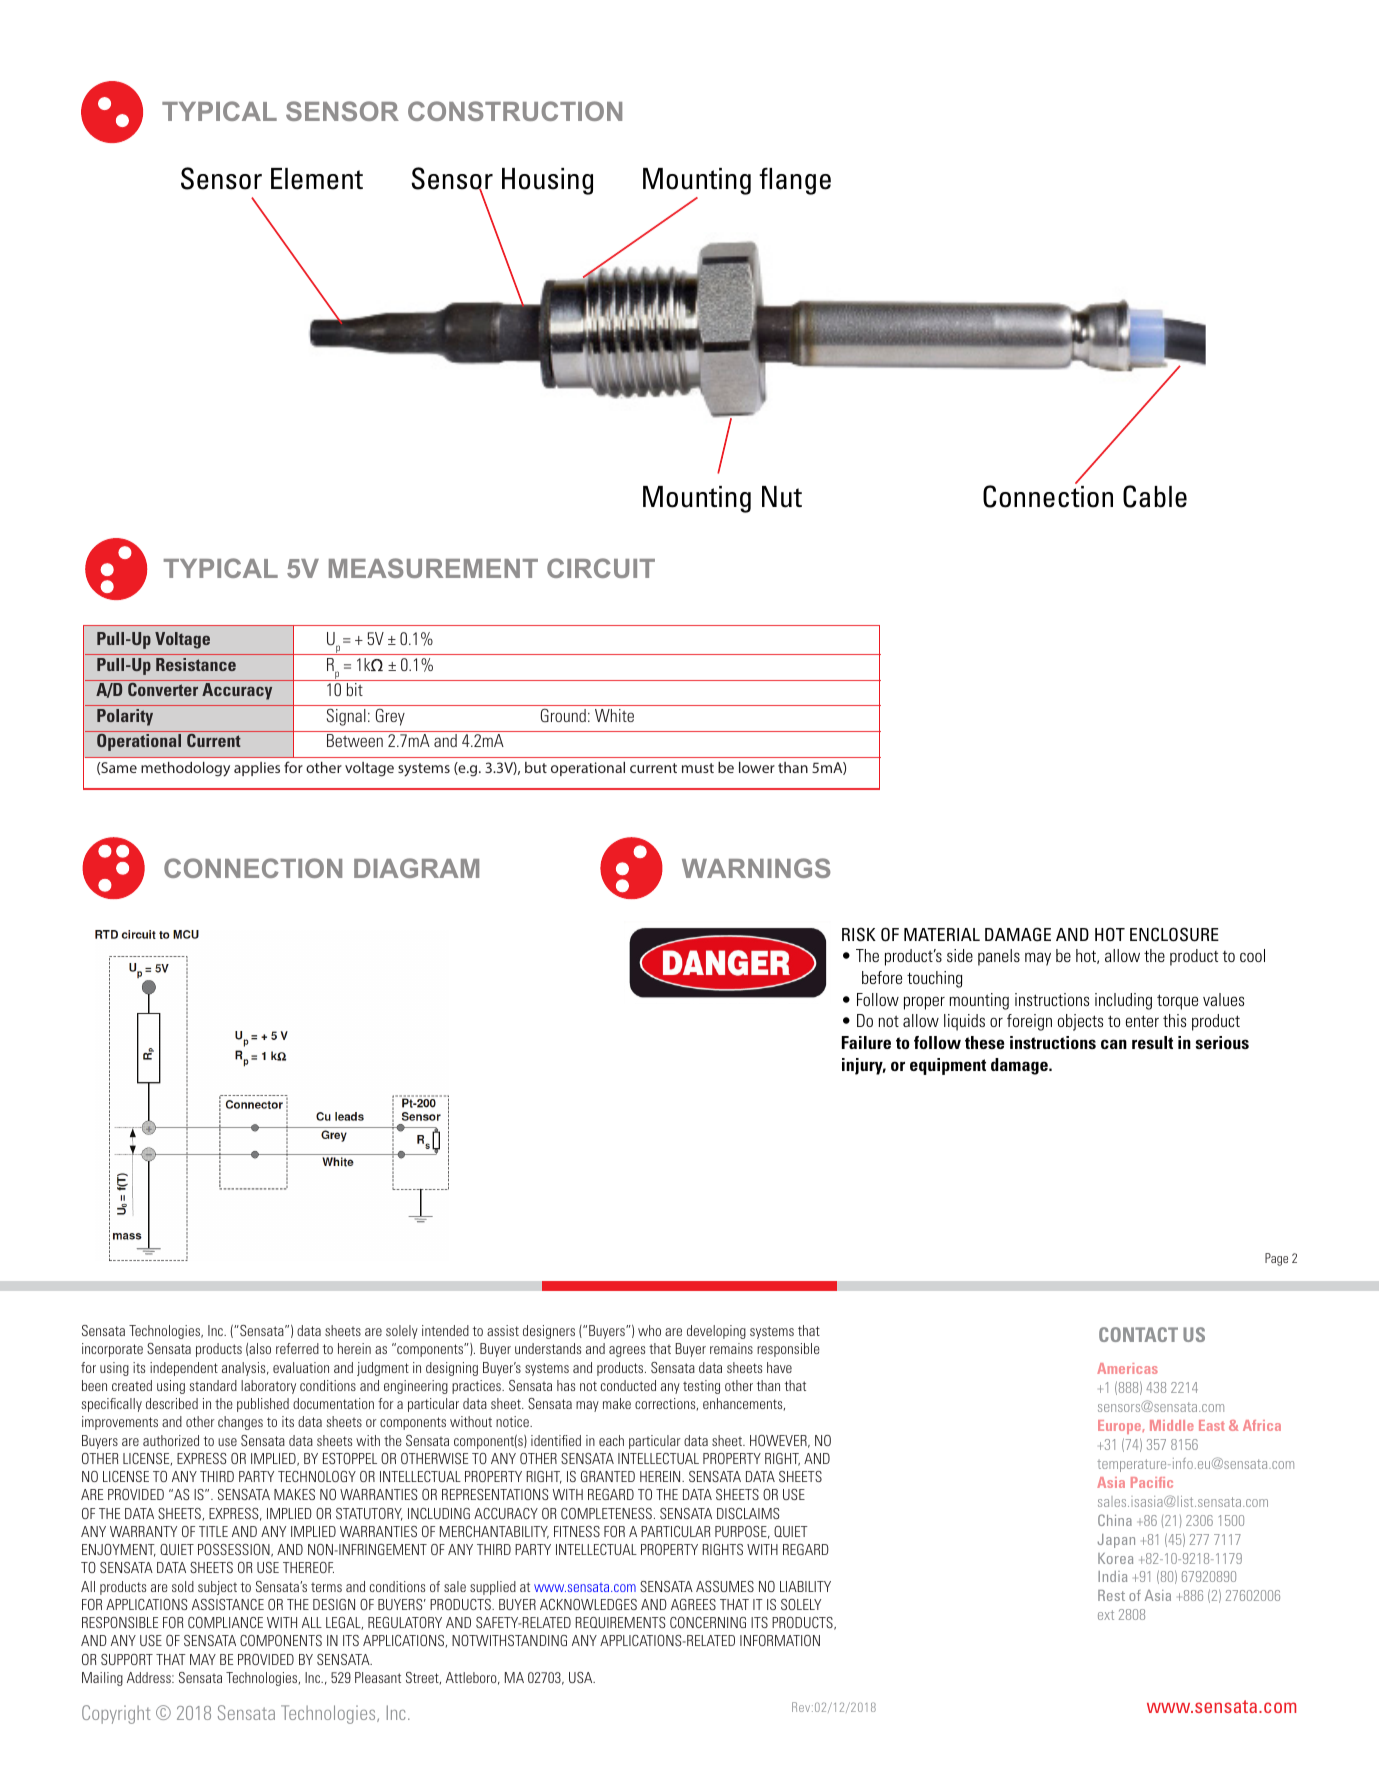  Describe the element at coordinates (601, 568) in the page. I see `CIRCUIT` at that location.
